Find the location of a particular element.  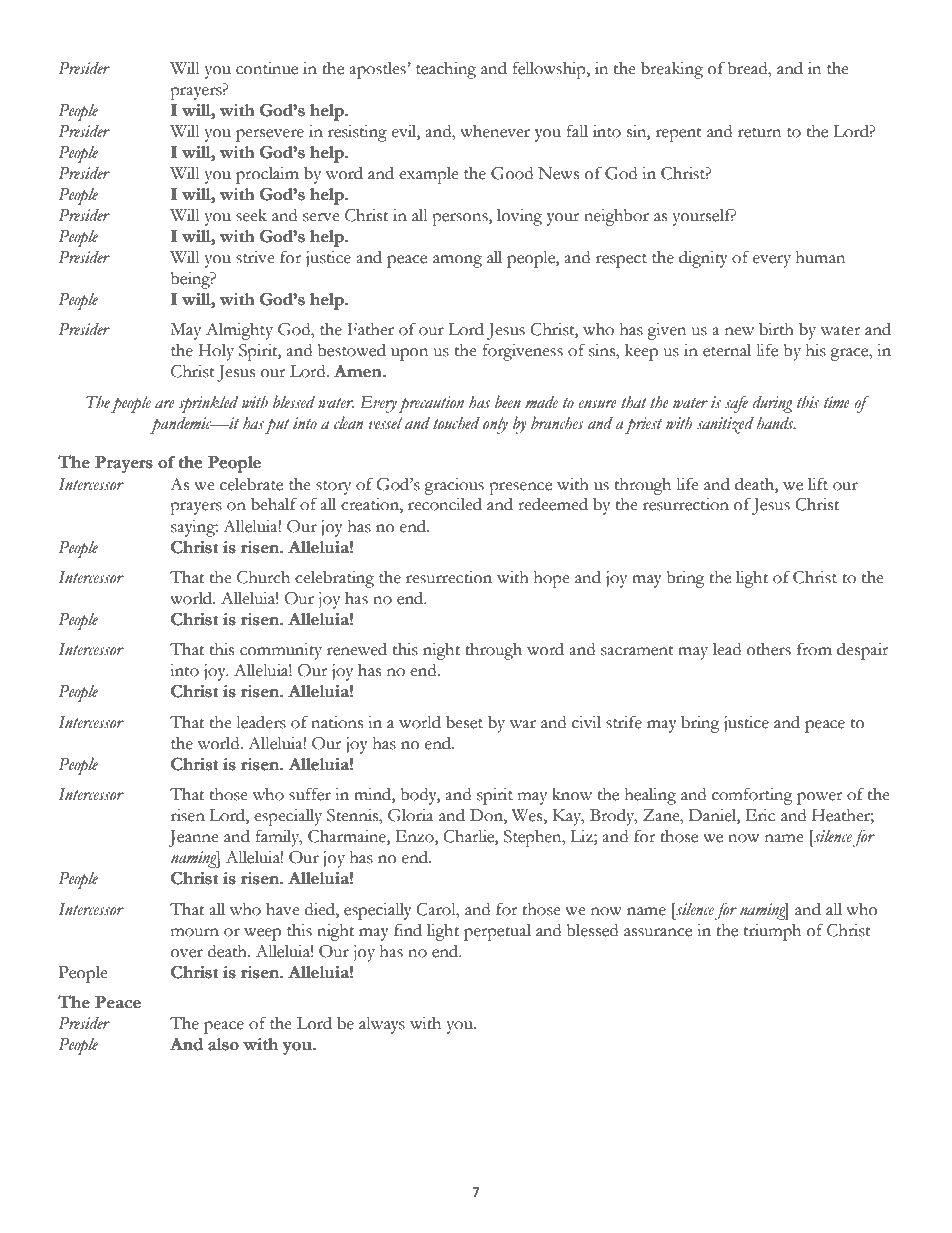

perpetual is located at coordinates (497, 932).
